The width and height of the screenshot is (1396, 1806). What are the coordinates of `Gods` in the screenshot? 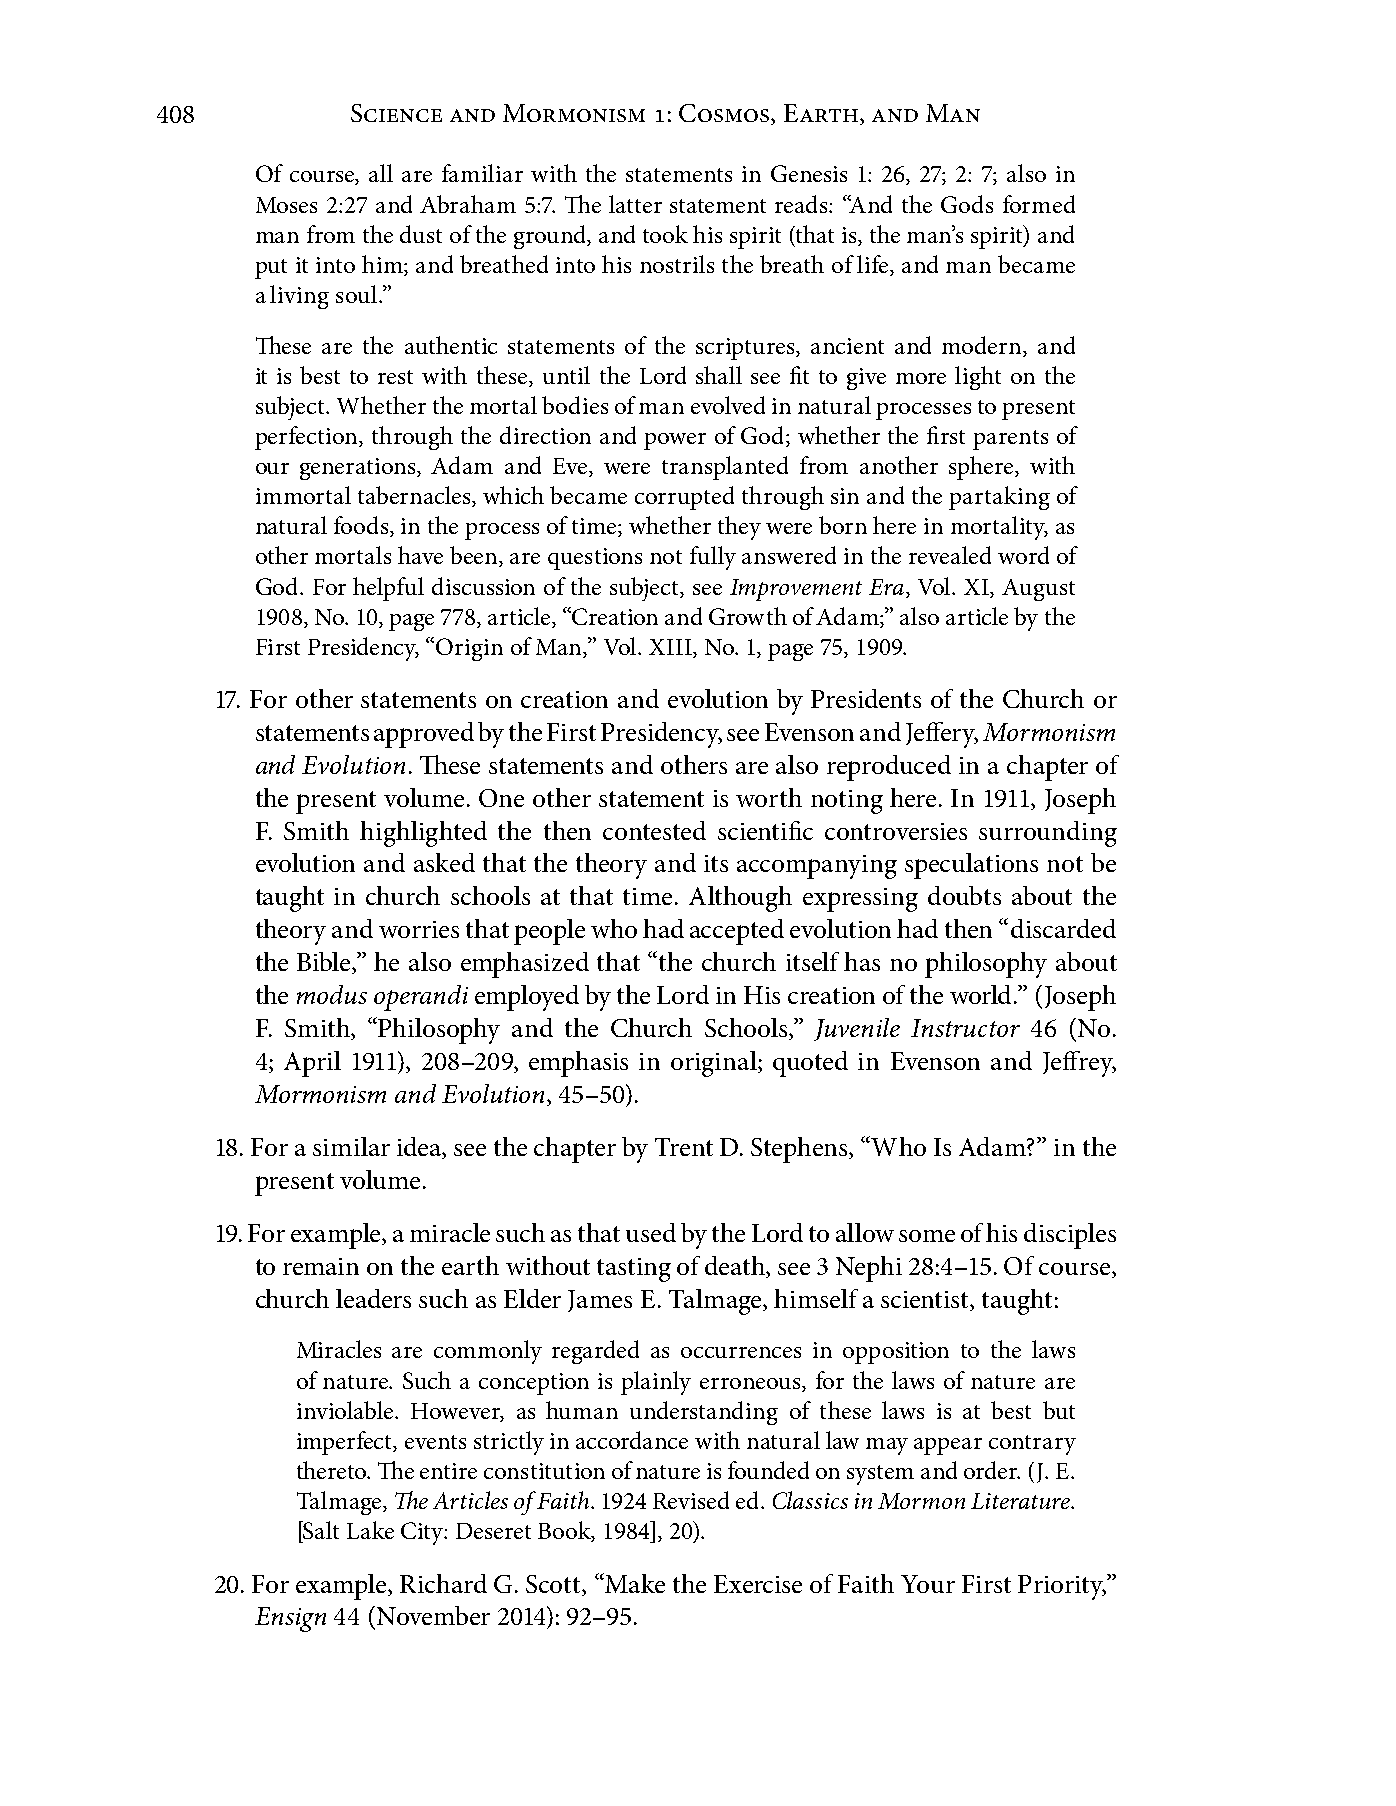 It's located at (967, 204).
